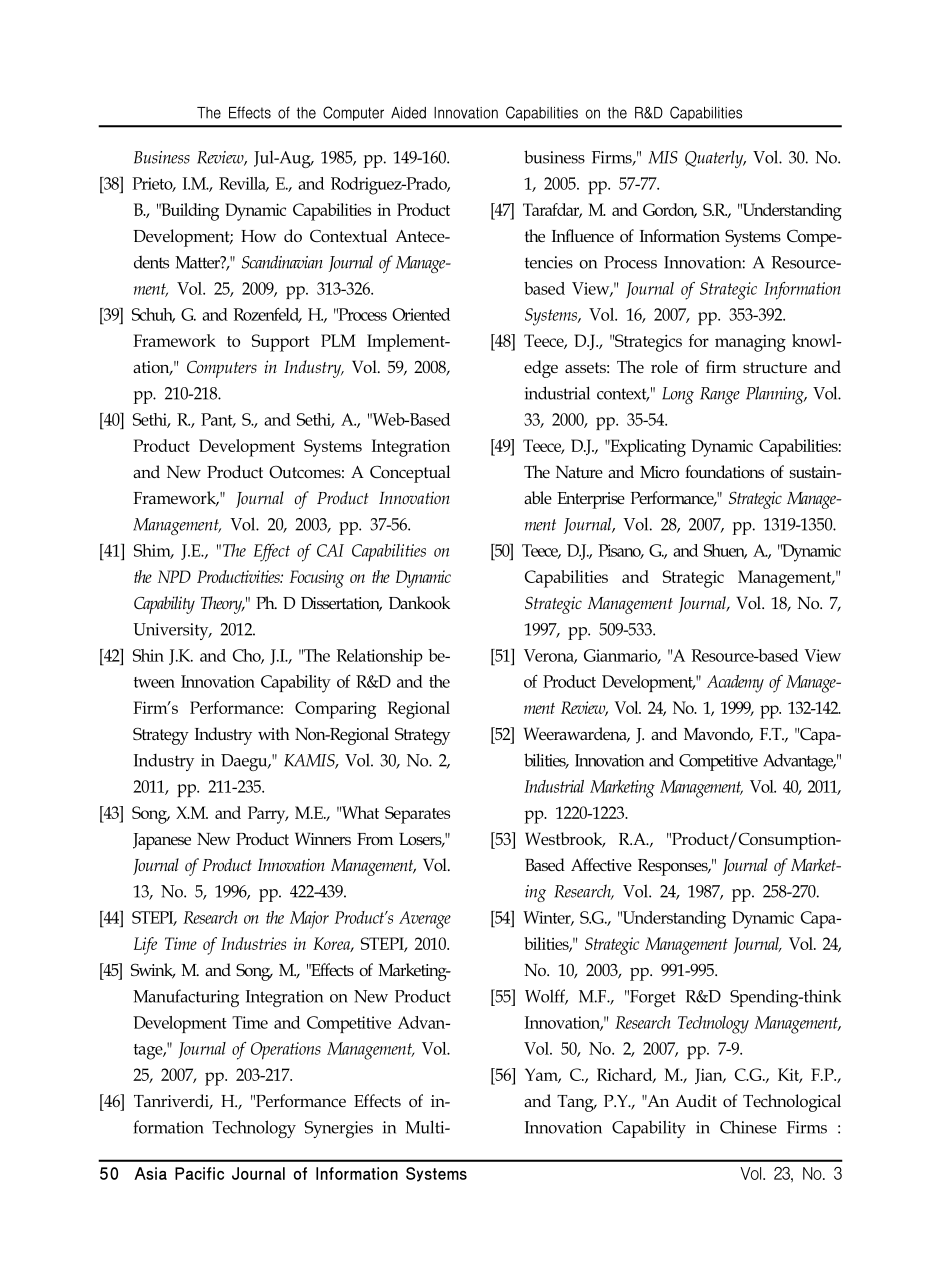  Describe the element at coordinates (410, 474) in the screenshot. I see `Conceptual` at that location.
